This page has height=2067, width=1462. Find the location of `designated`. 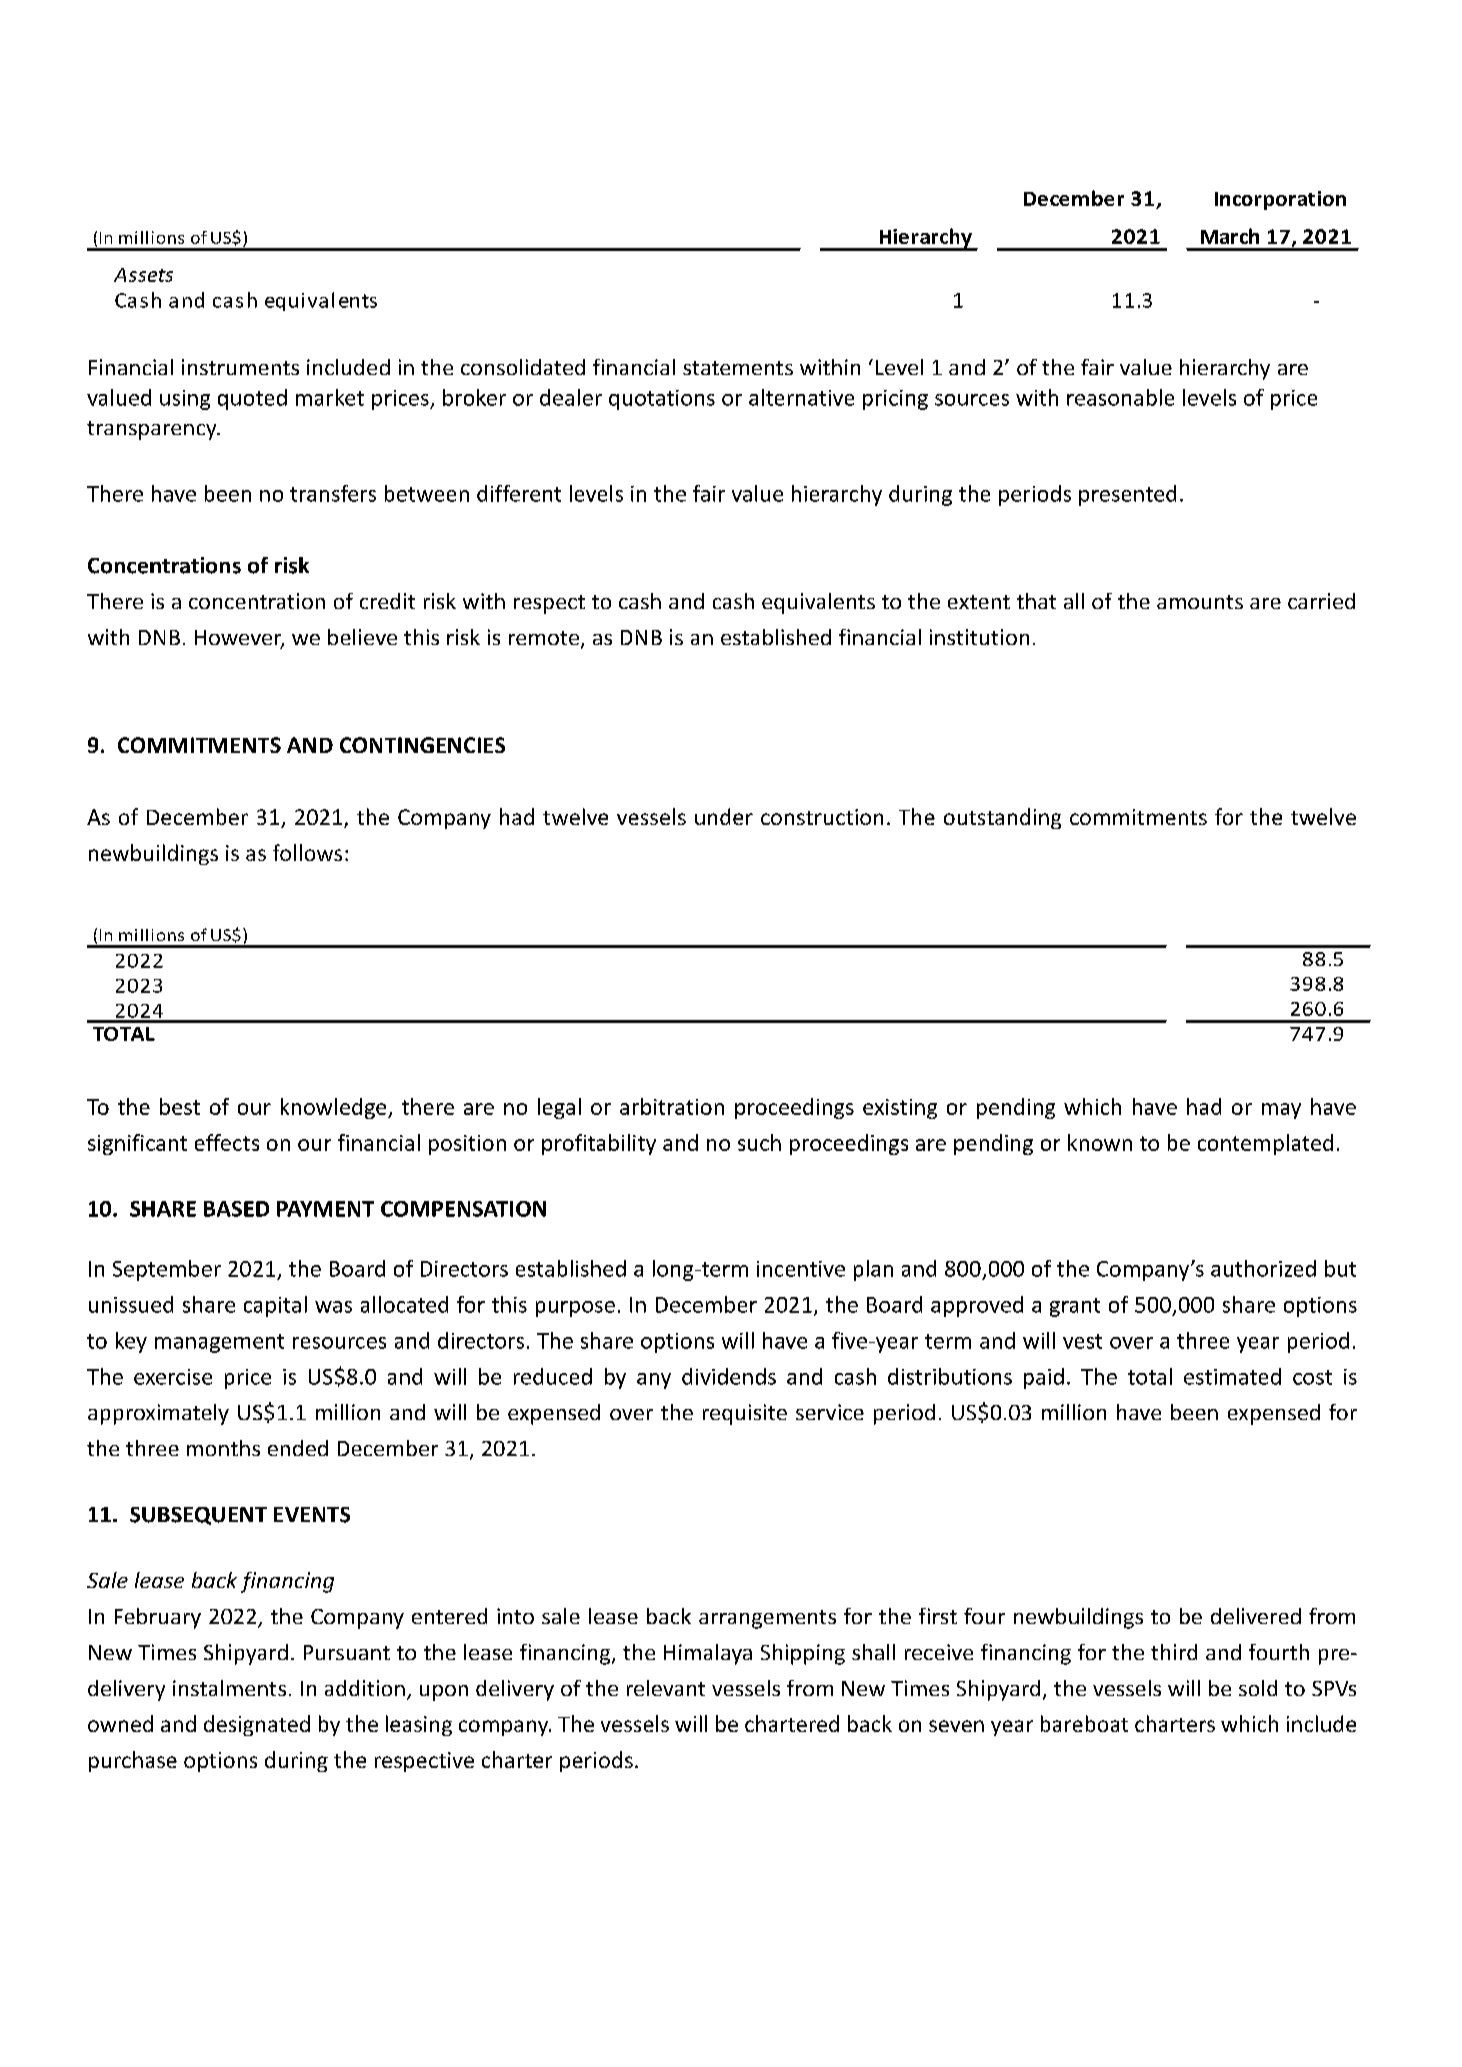

designated is located at coordinates (257, 1725).
